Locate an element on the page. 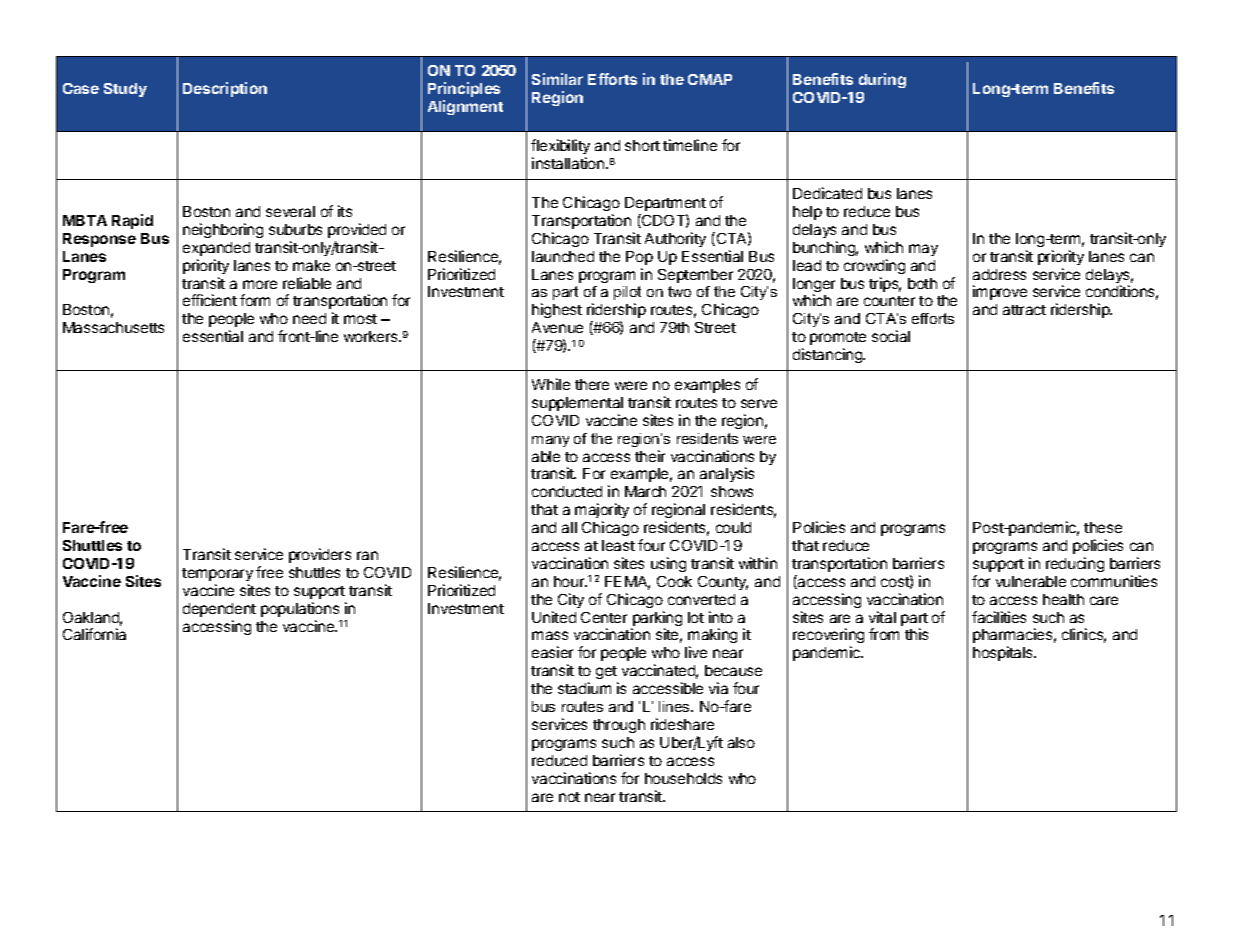  reducing is located at coordinates (1075, 564).
